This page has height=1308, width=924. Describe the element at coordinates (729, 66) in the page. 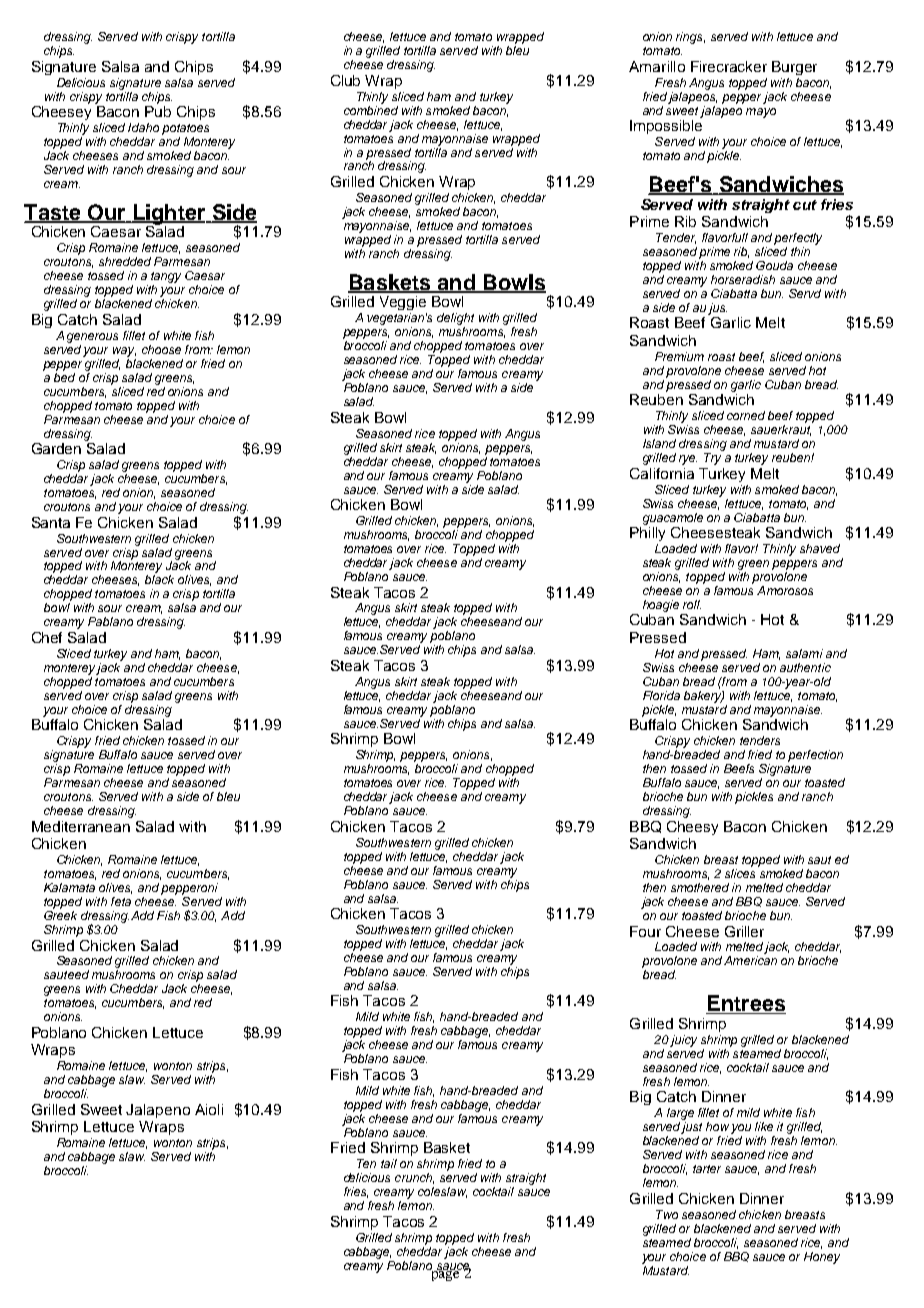

I see `Firecracker` at that location.
